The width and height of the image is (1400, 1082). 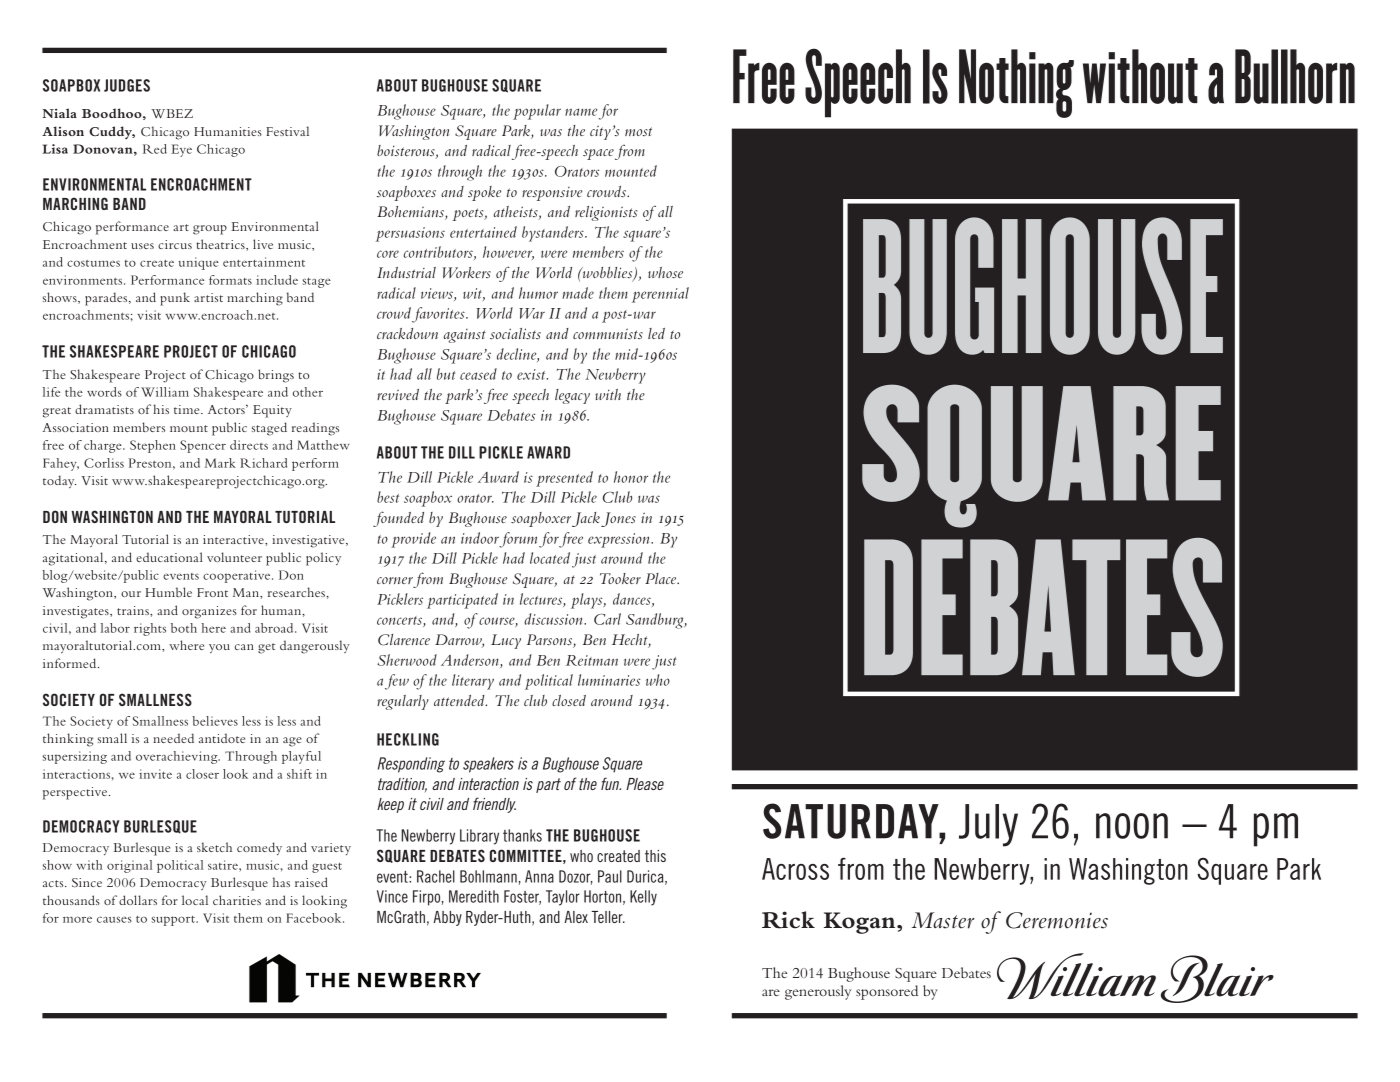 What do you see at coordinates (127, 85) in the image?
I see `JUDGES` at bounding box center [127, 85].
